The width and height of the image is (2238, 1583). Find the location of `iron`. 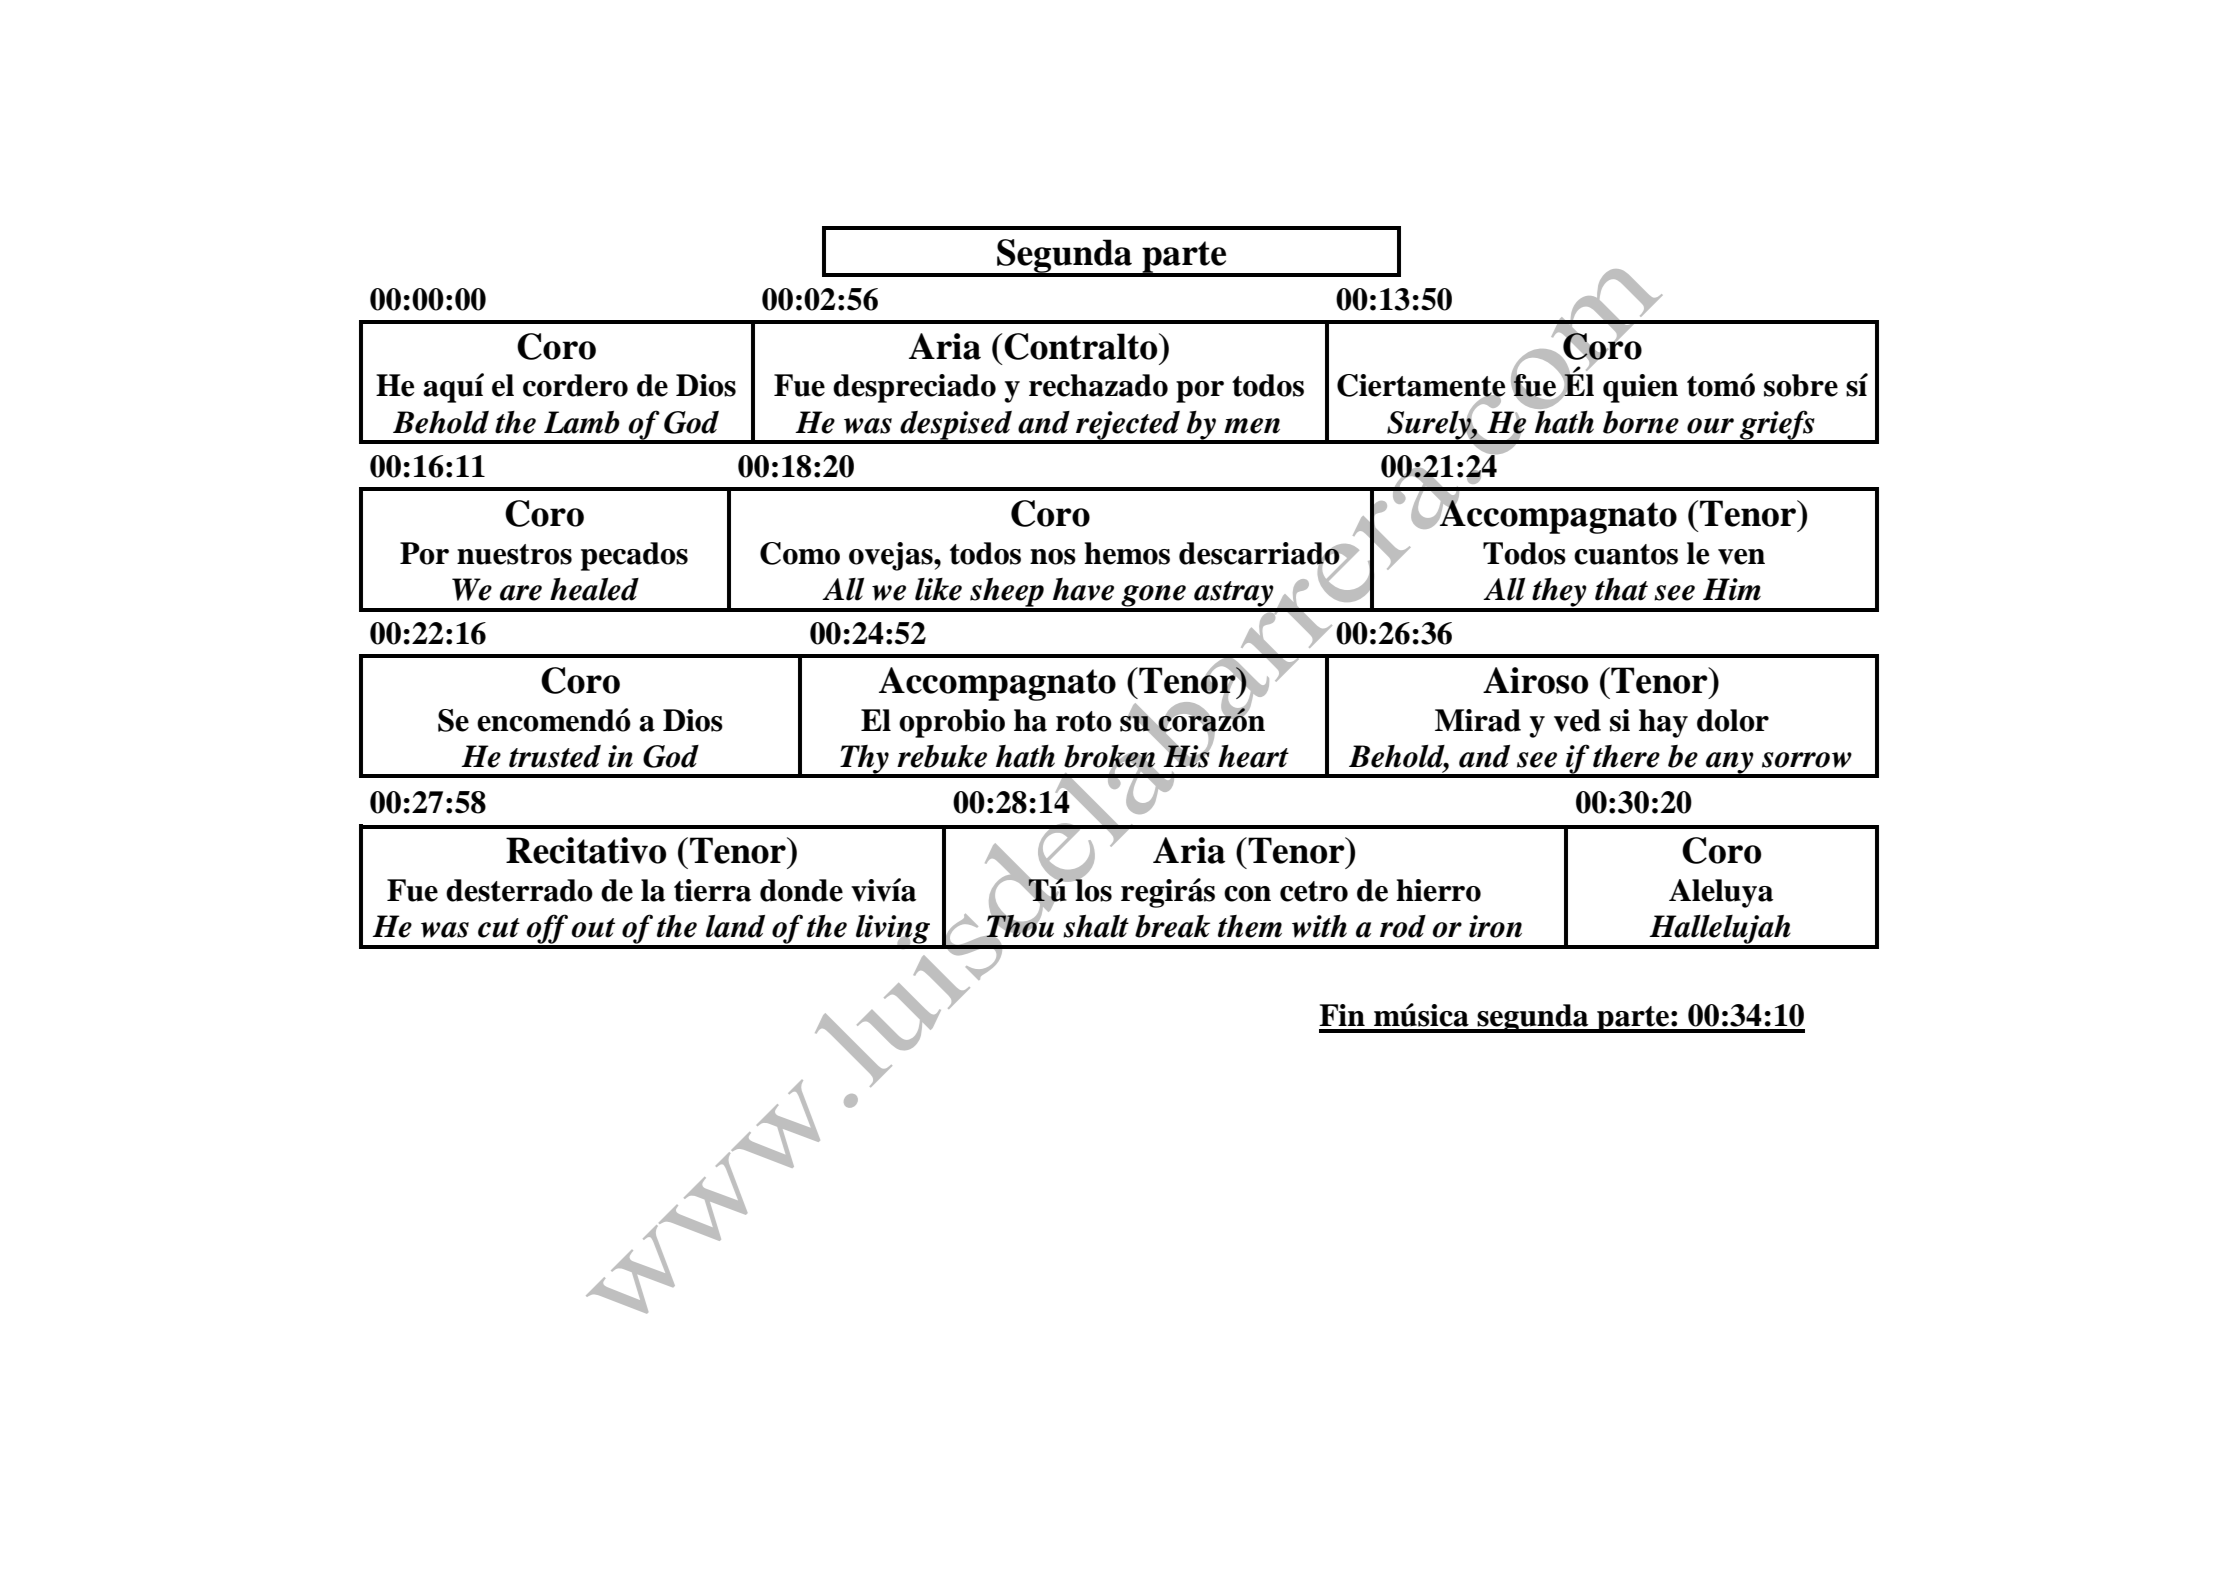

iron is located at coordinates (1495, 926).
